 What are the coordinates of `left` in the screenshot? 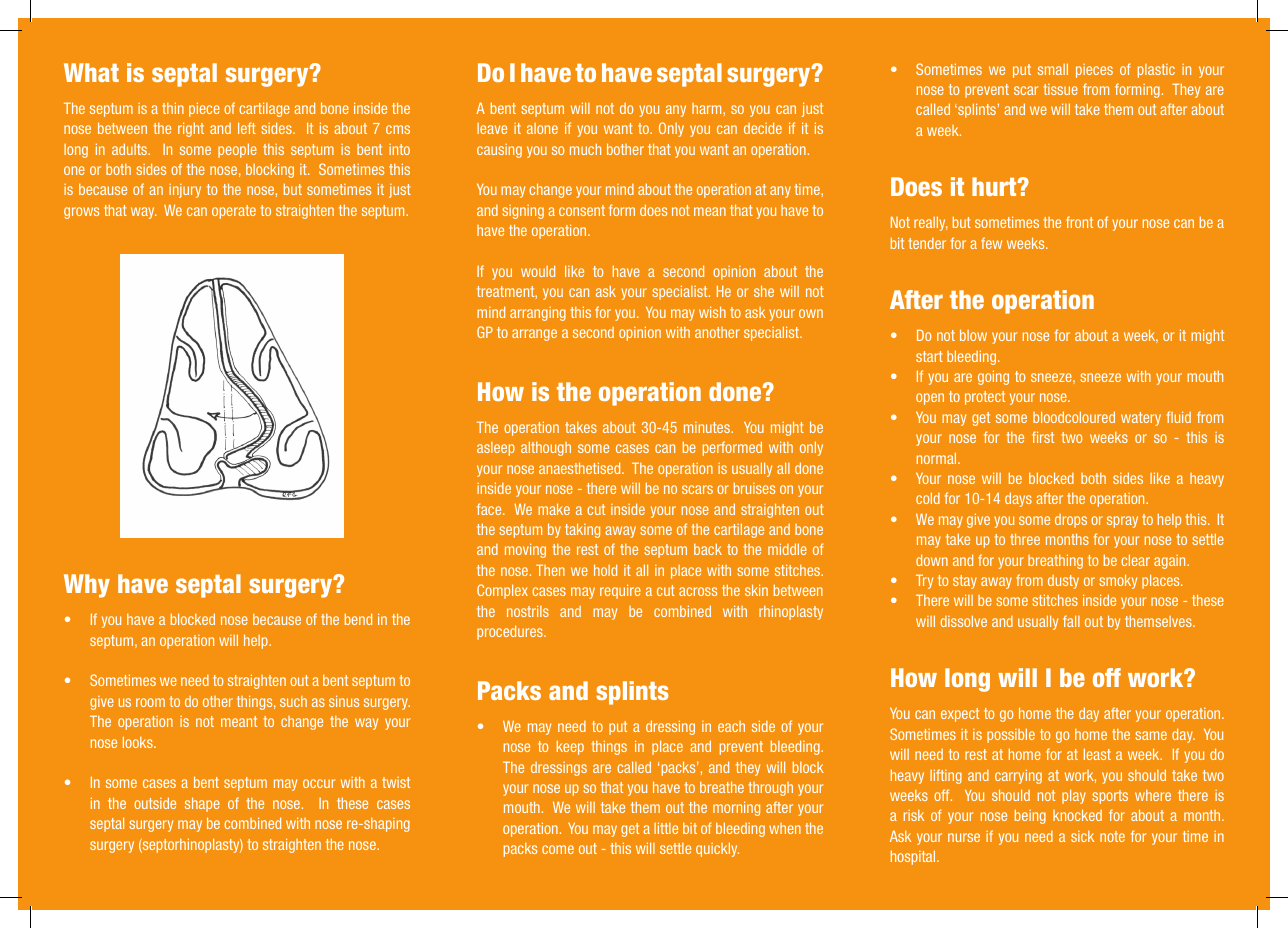 It's located at (247, 128).
